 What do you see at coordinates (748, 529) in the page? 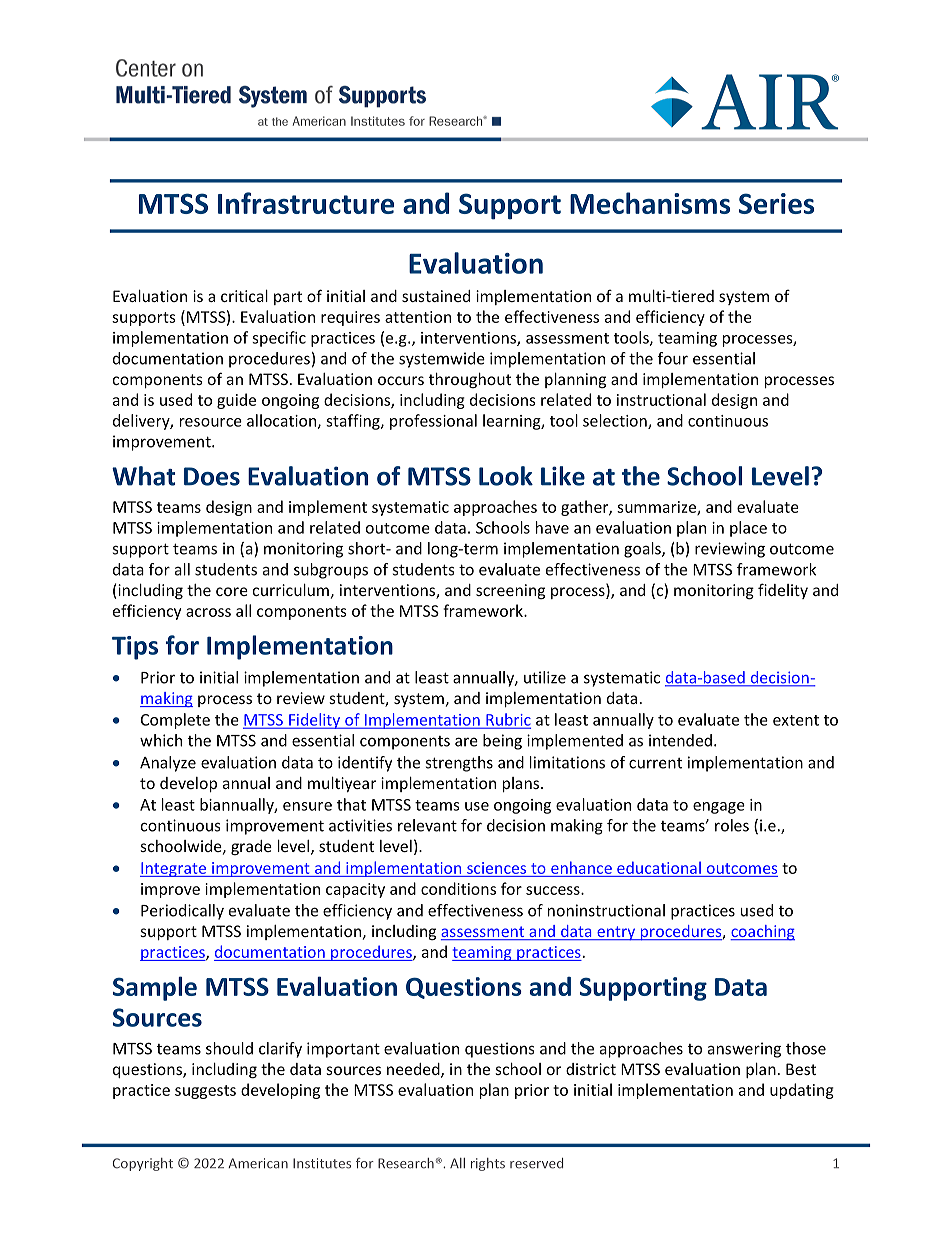
I see `place` at bounding box center [748, 529].
